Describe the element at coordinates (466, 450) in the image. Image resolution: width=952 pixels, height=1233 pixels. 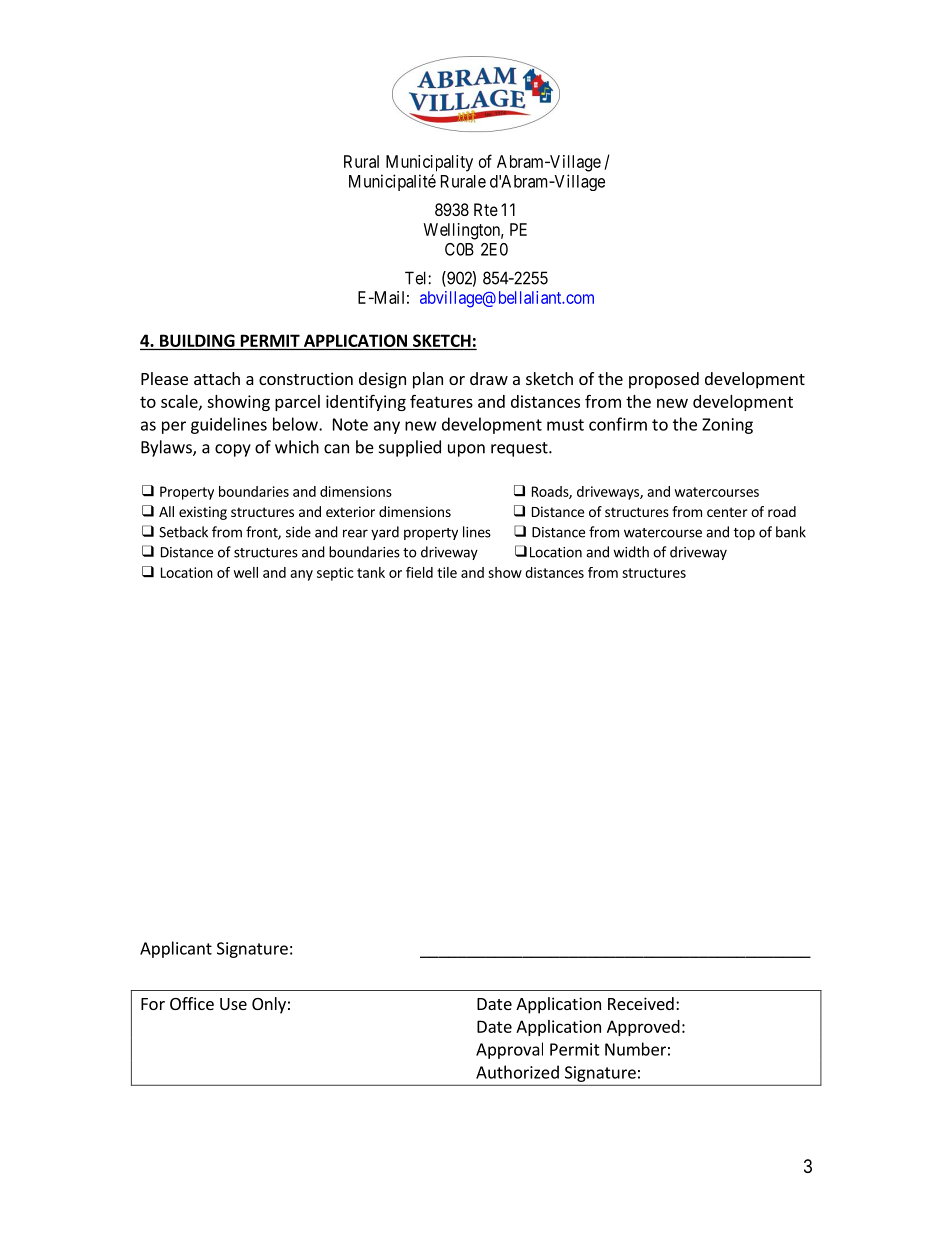
I see `upon` at that location.
